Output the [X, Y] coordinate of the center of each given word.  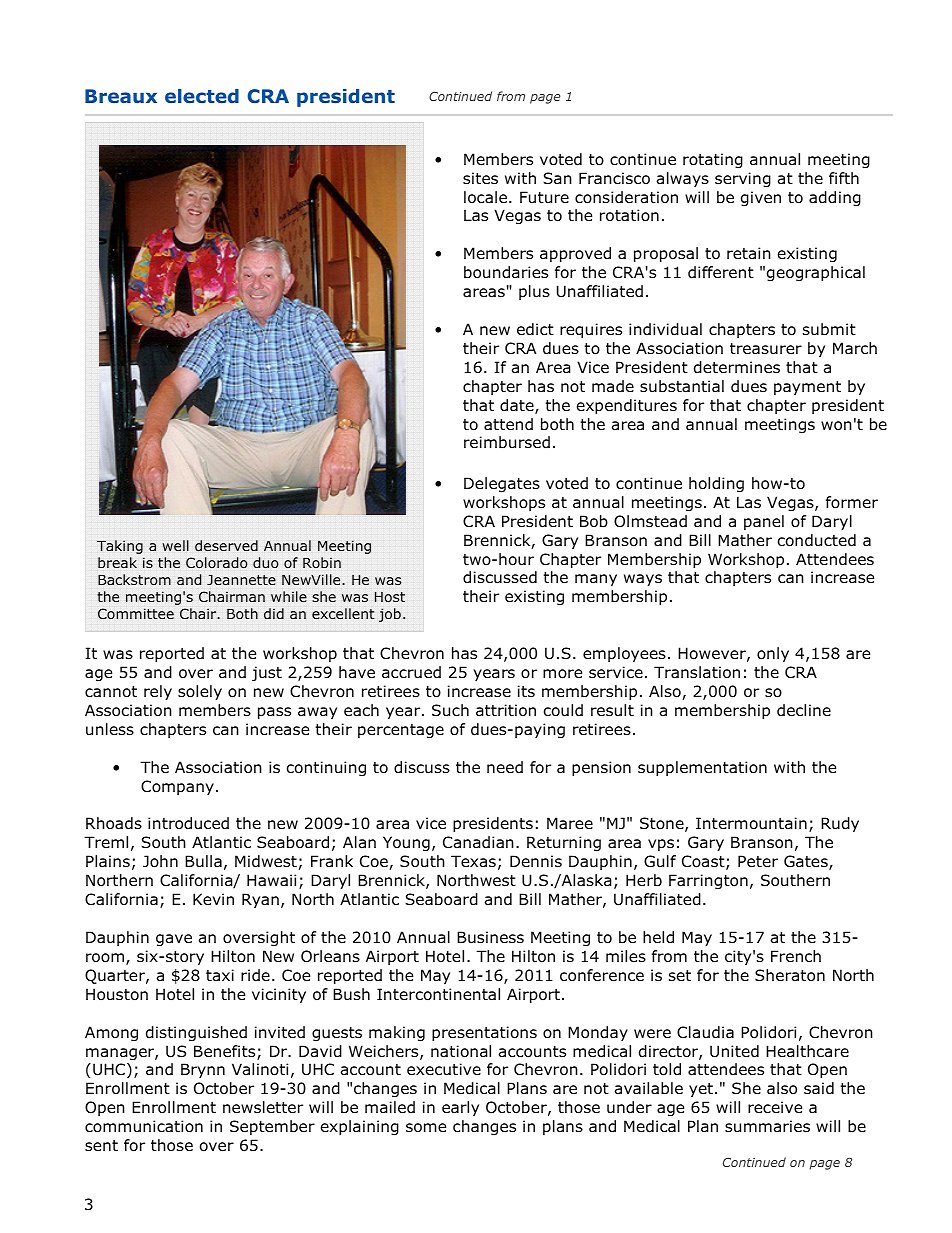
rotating [713, 160]
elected [202, 96]
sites [480, 178]
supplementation [702, 768]
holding [716, 484]
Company [177, 787]
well [175, 545]
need [505, 767]
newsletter [263, 1107]
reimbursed [507, 442]
